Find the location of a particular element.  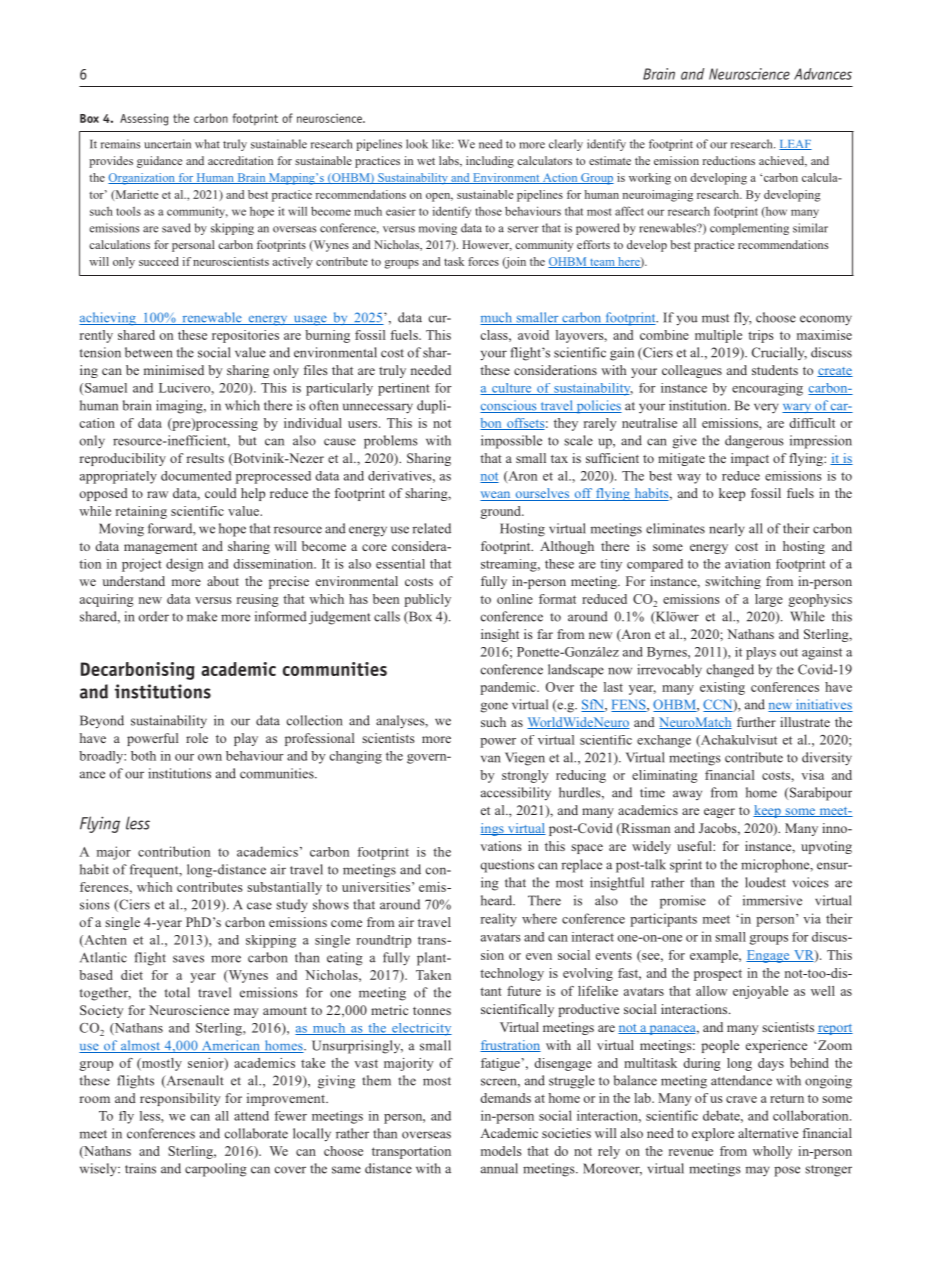

achieved is located at coordinates (783, 161).
